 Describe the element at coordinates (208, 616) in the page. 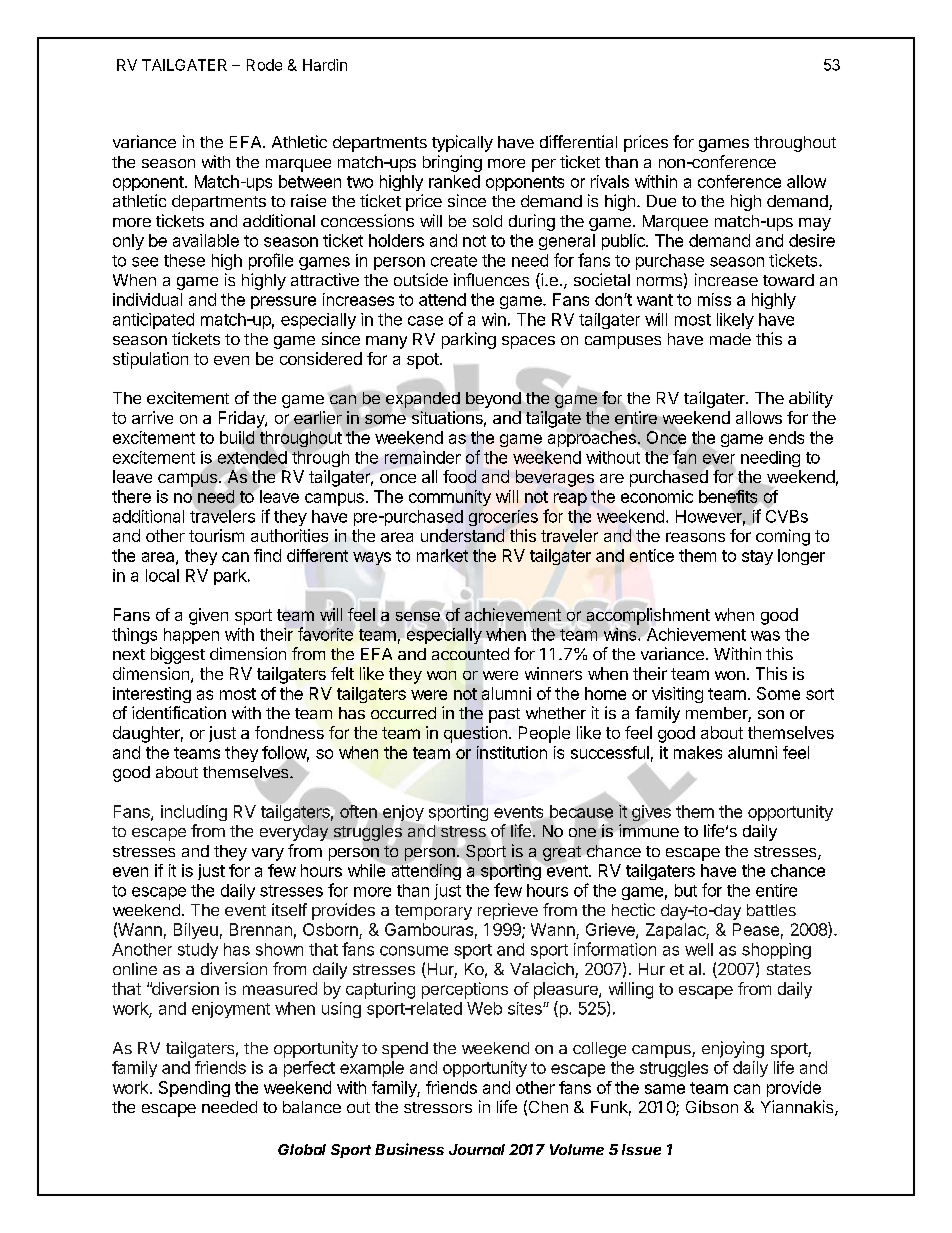

I see `given` at that location.
